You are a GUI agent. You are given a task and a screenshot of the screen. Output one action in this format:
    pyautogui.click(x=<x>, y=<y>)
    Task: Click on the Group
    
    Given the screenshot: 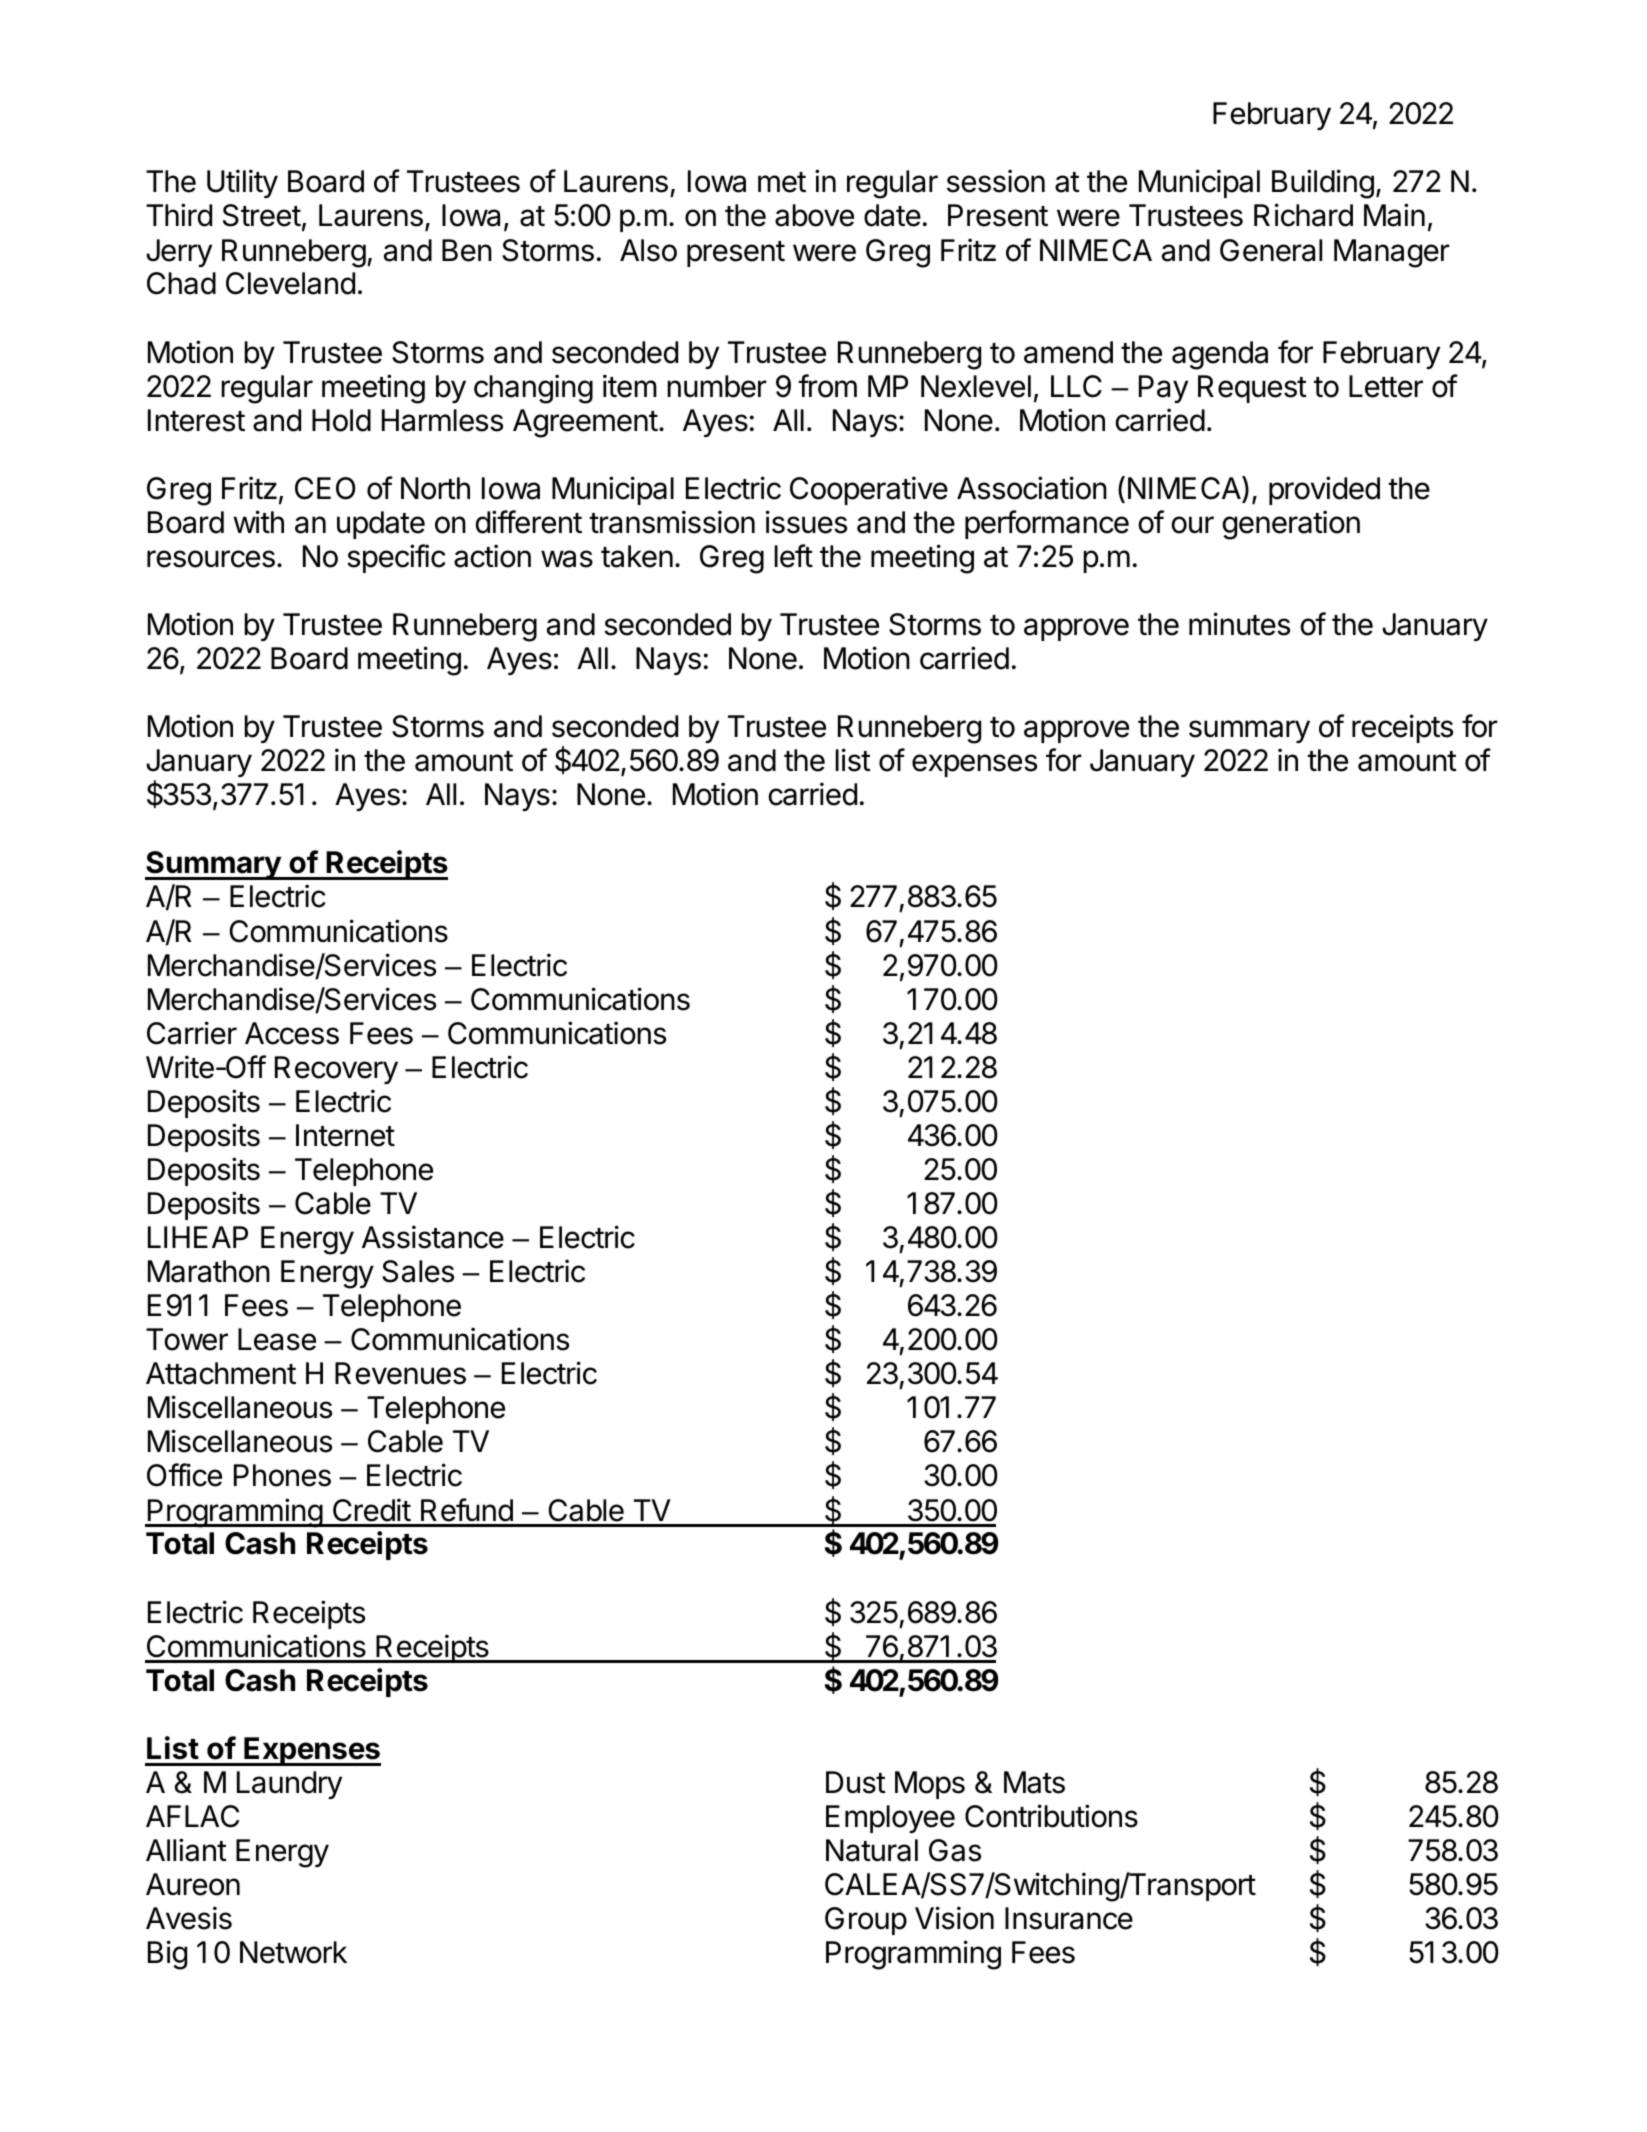 What is the action you would take?
    pyautogui.click(x=866, y=1921)
